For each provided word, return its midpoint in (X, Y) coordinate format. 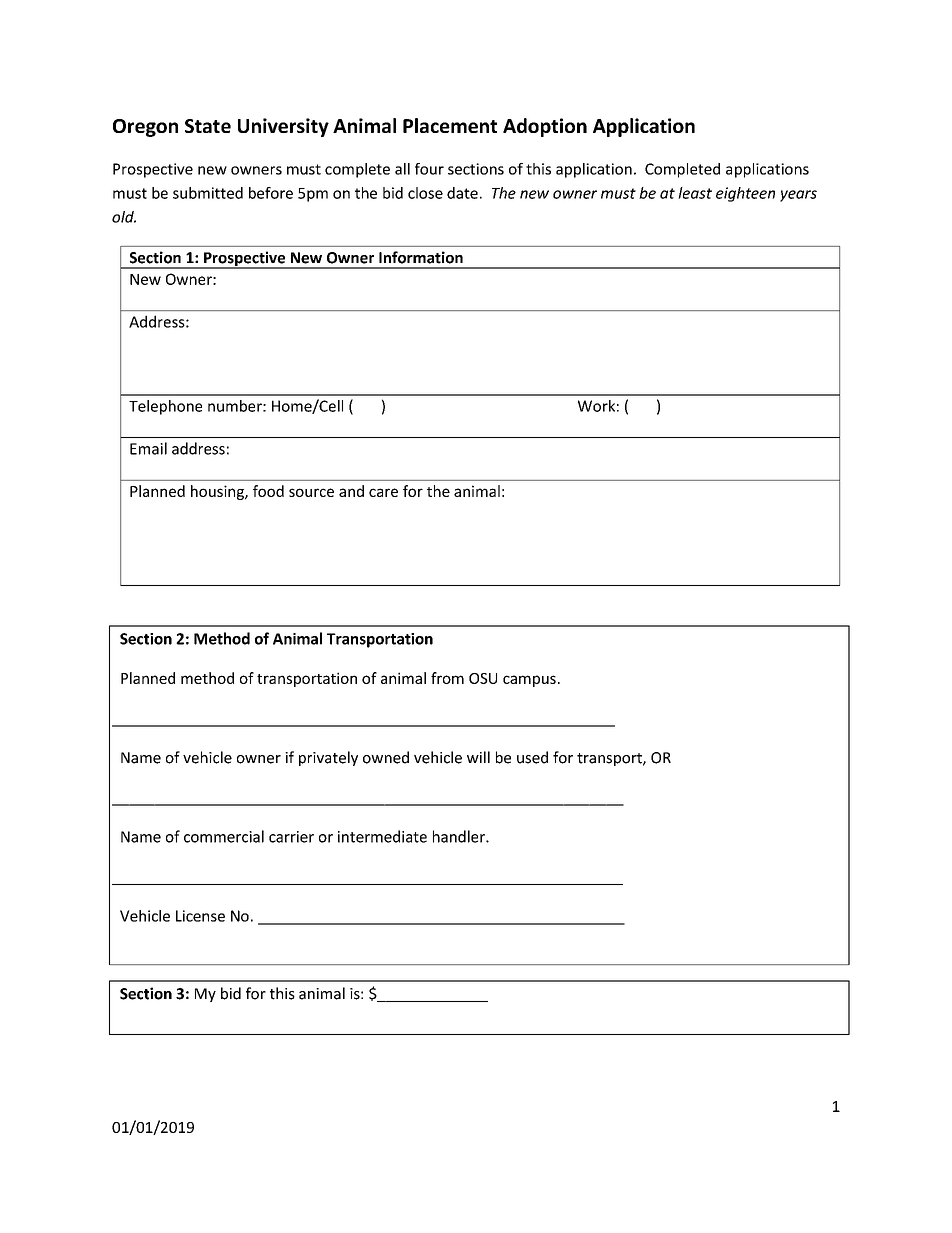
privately (328, 758)
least (695, 193)
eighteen (745, 194)
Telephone (165, 407)
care (383, 492)
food (268, 491)
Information (421, 257)
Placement (450, 125)
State (208, 126)
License (200, 916)
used (532, 757)
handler (460, 836)
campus (529, 681)
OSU (483, 678)
